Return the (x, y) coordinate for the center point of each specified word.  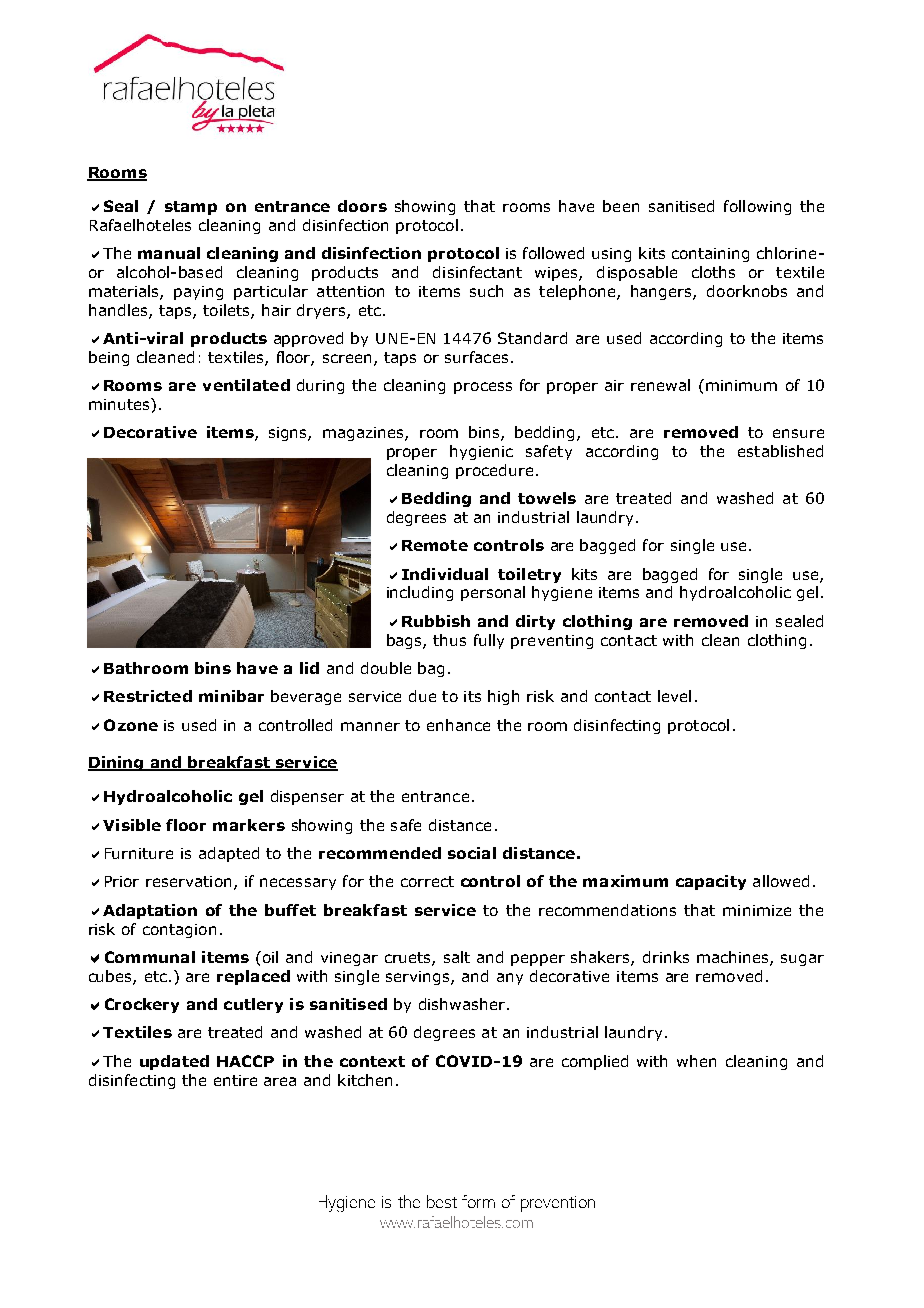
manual (169, 253)
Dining (116, 763)
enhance (458, 725)
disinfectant (477, 272)
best (442, 1201)
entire (235, 1080)
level (674, 696)
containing (710, 255)
